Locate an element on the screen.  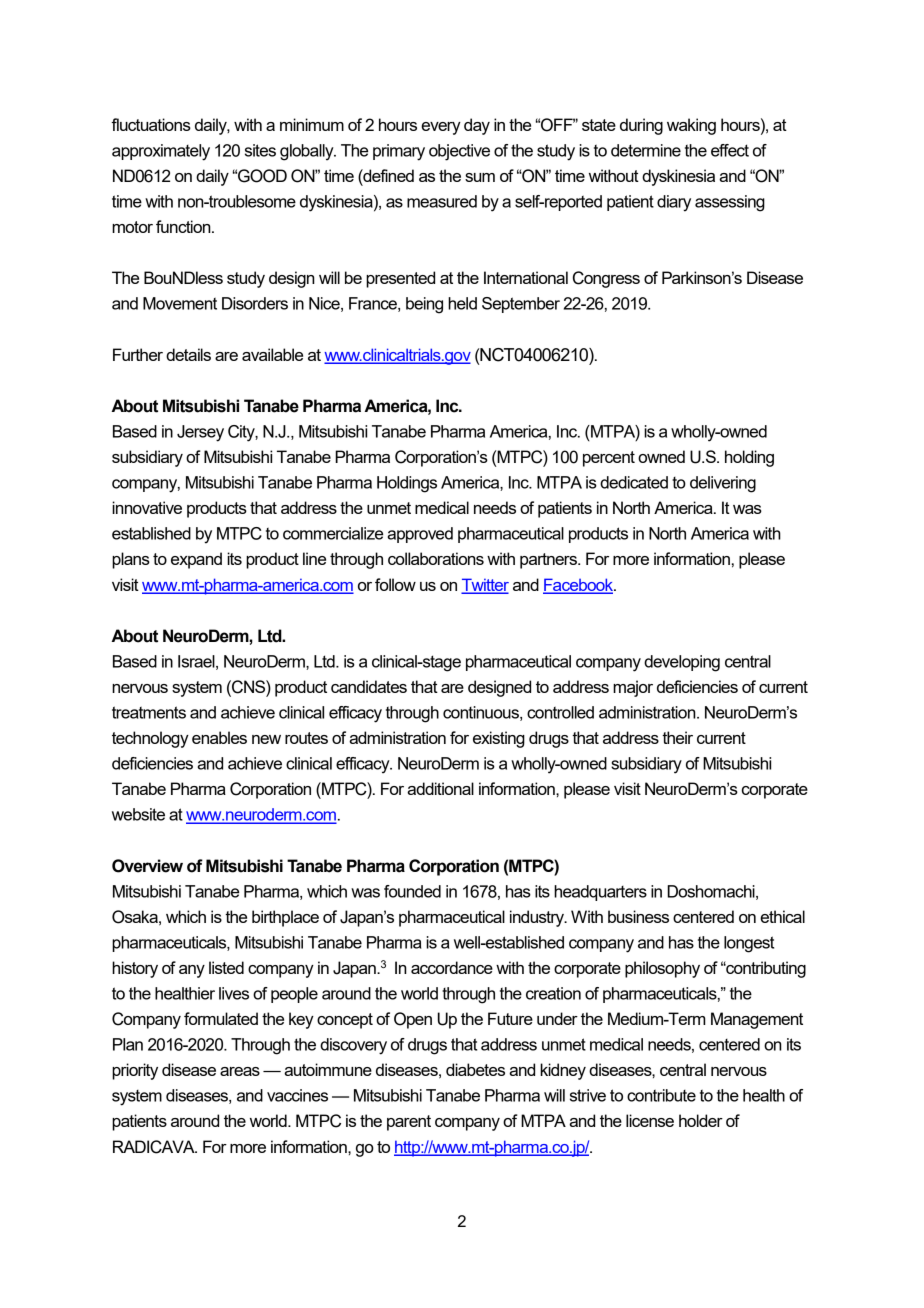
areas is located at coordinates (240, 1071).
